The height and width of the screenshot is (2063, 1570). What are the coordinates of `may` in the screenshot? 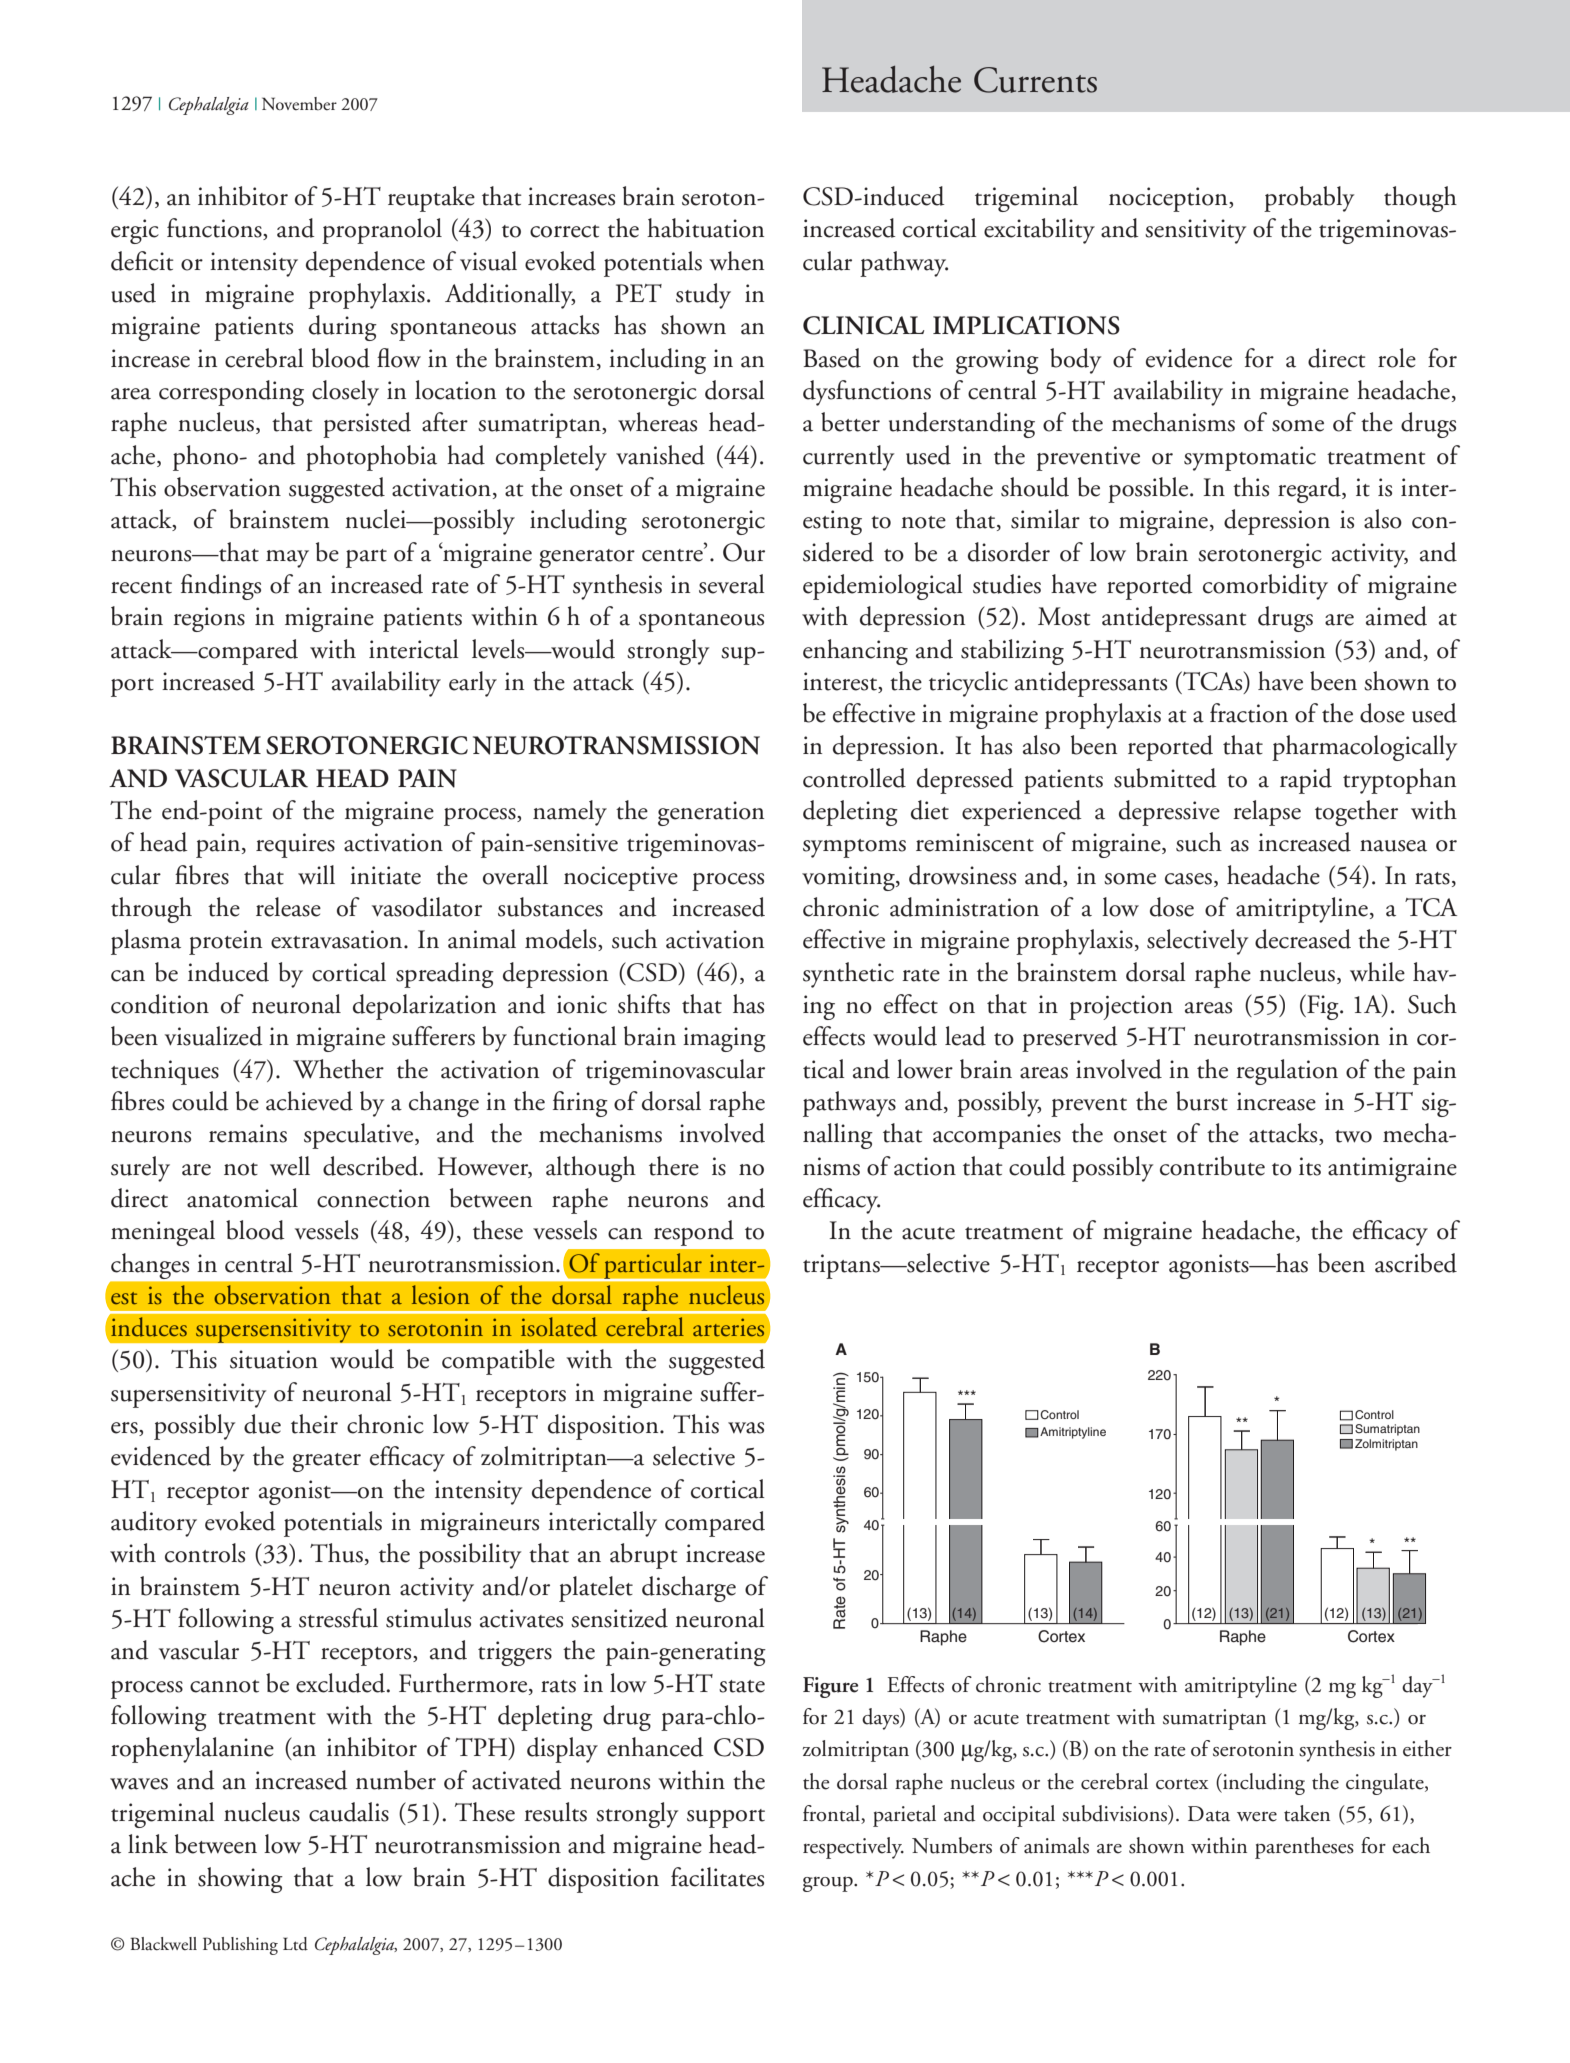 It's located at (287, 559).
